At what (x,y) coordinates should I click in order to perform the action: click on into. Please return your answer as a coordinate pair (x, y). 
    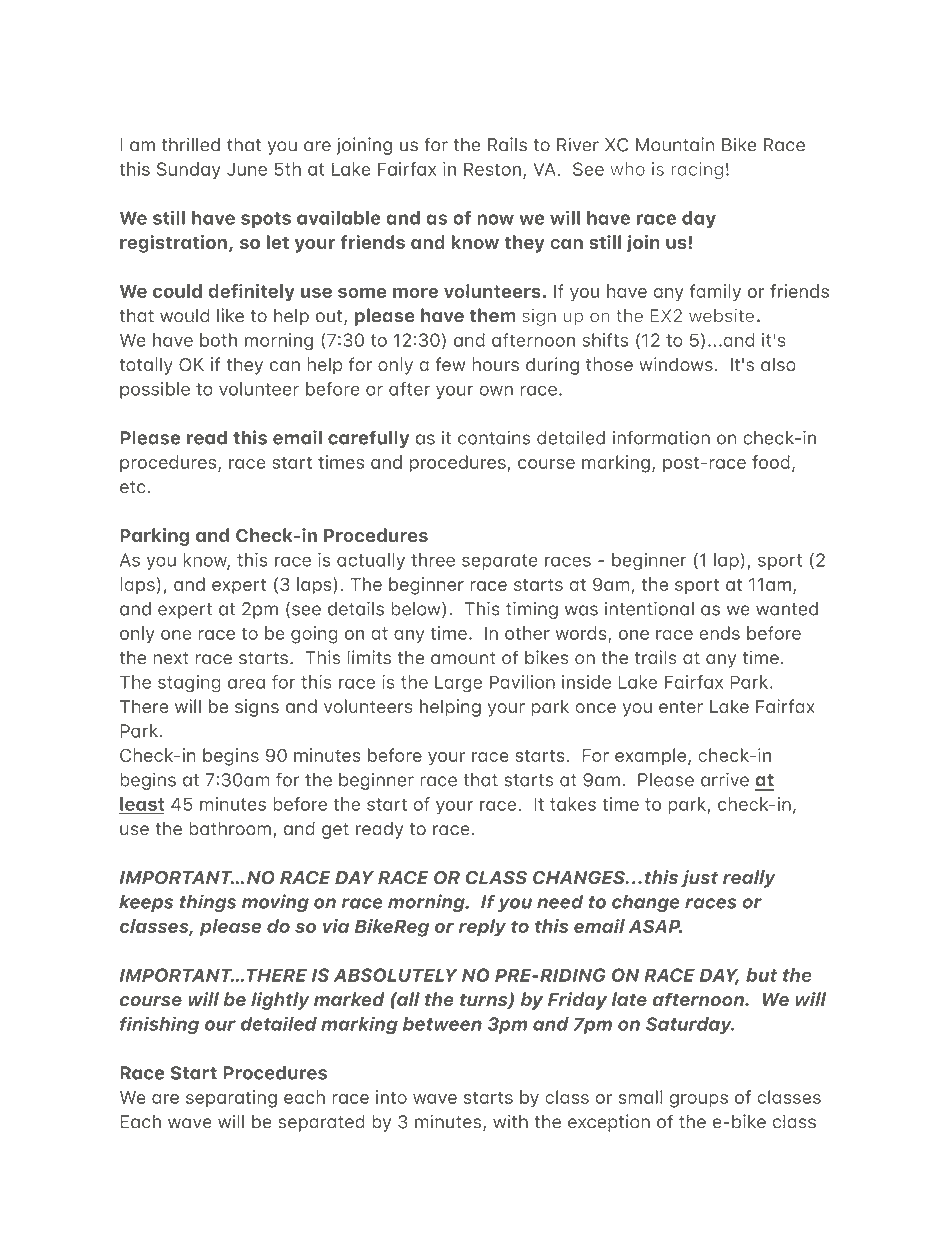
    Looking at the image, I should click on (391, 1097).
